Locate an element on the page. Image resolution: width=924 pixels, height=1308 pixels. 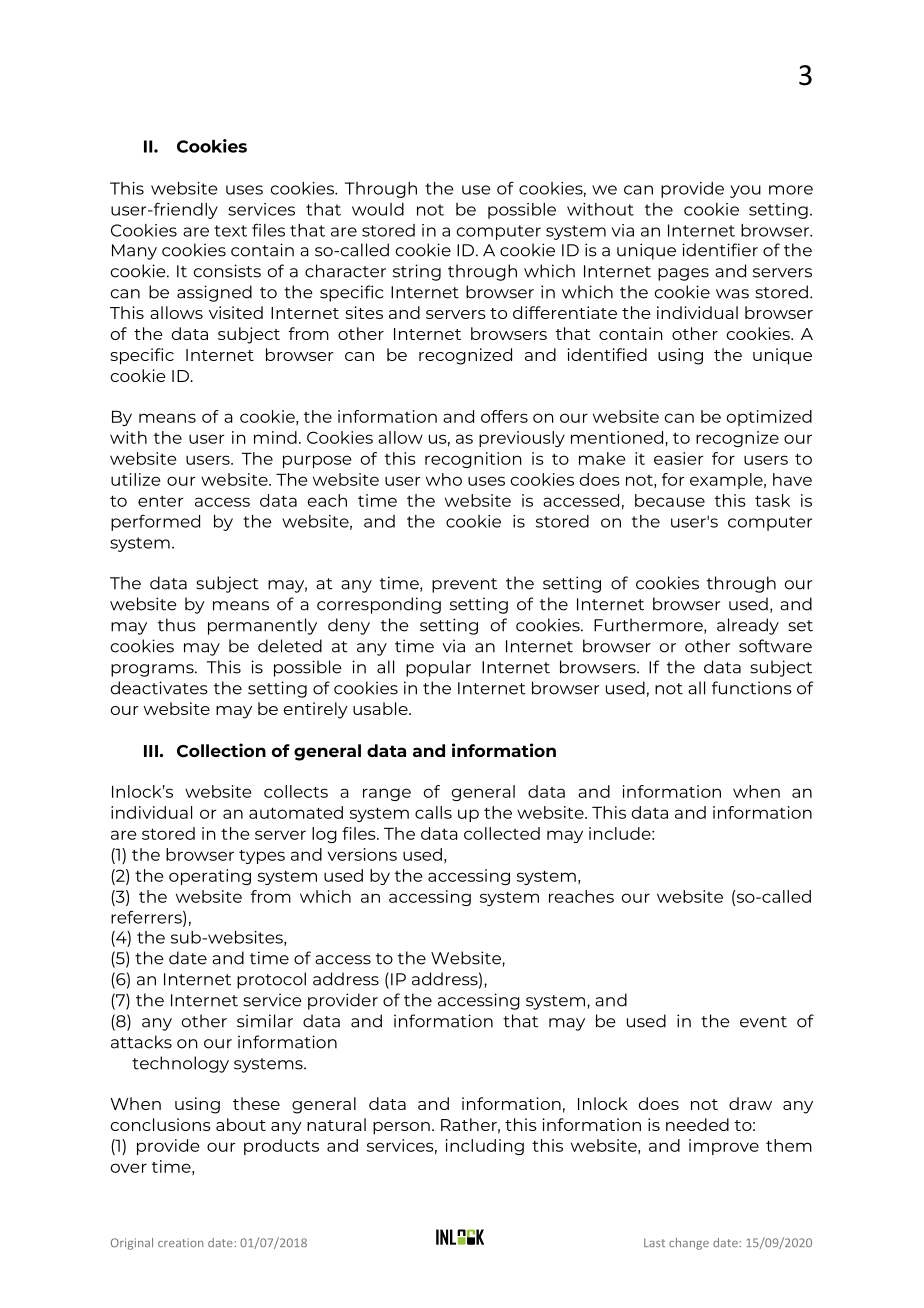
string is located at coordinates (417, 272).
